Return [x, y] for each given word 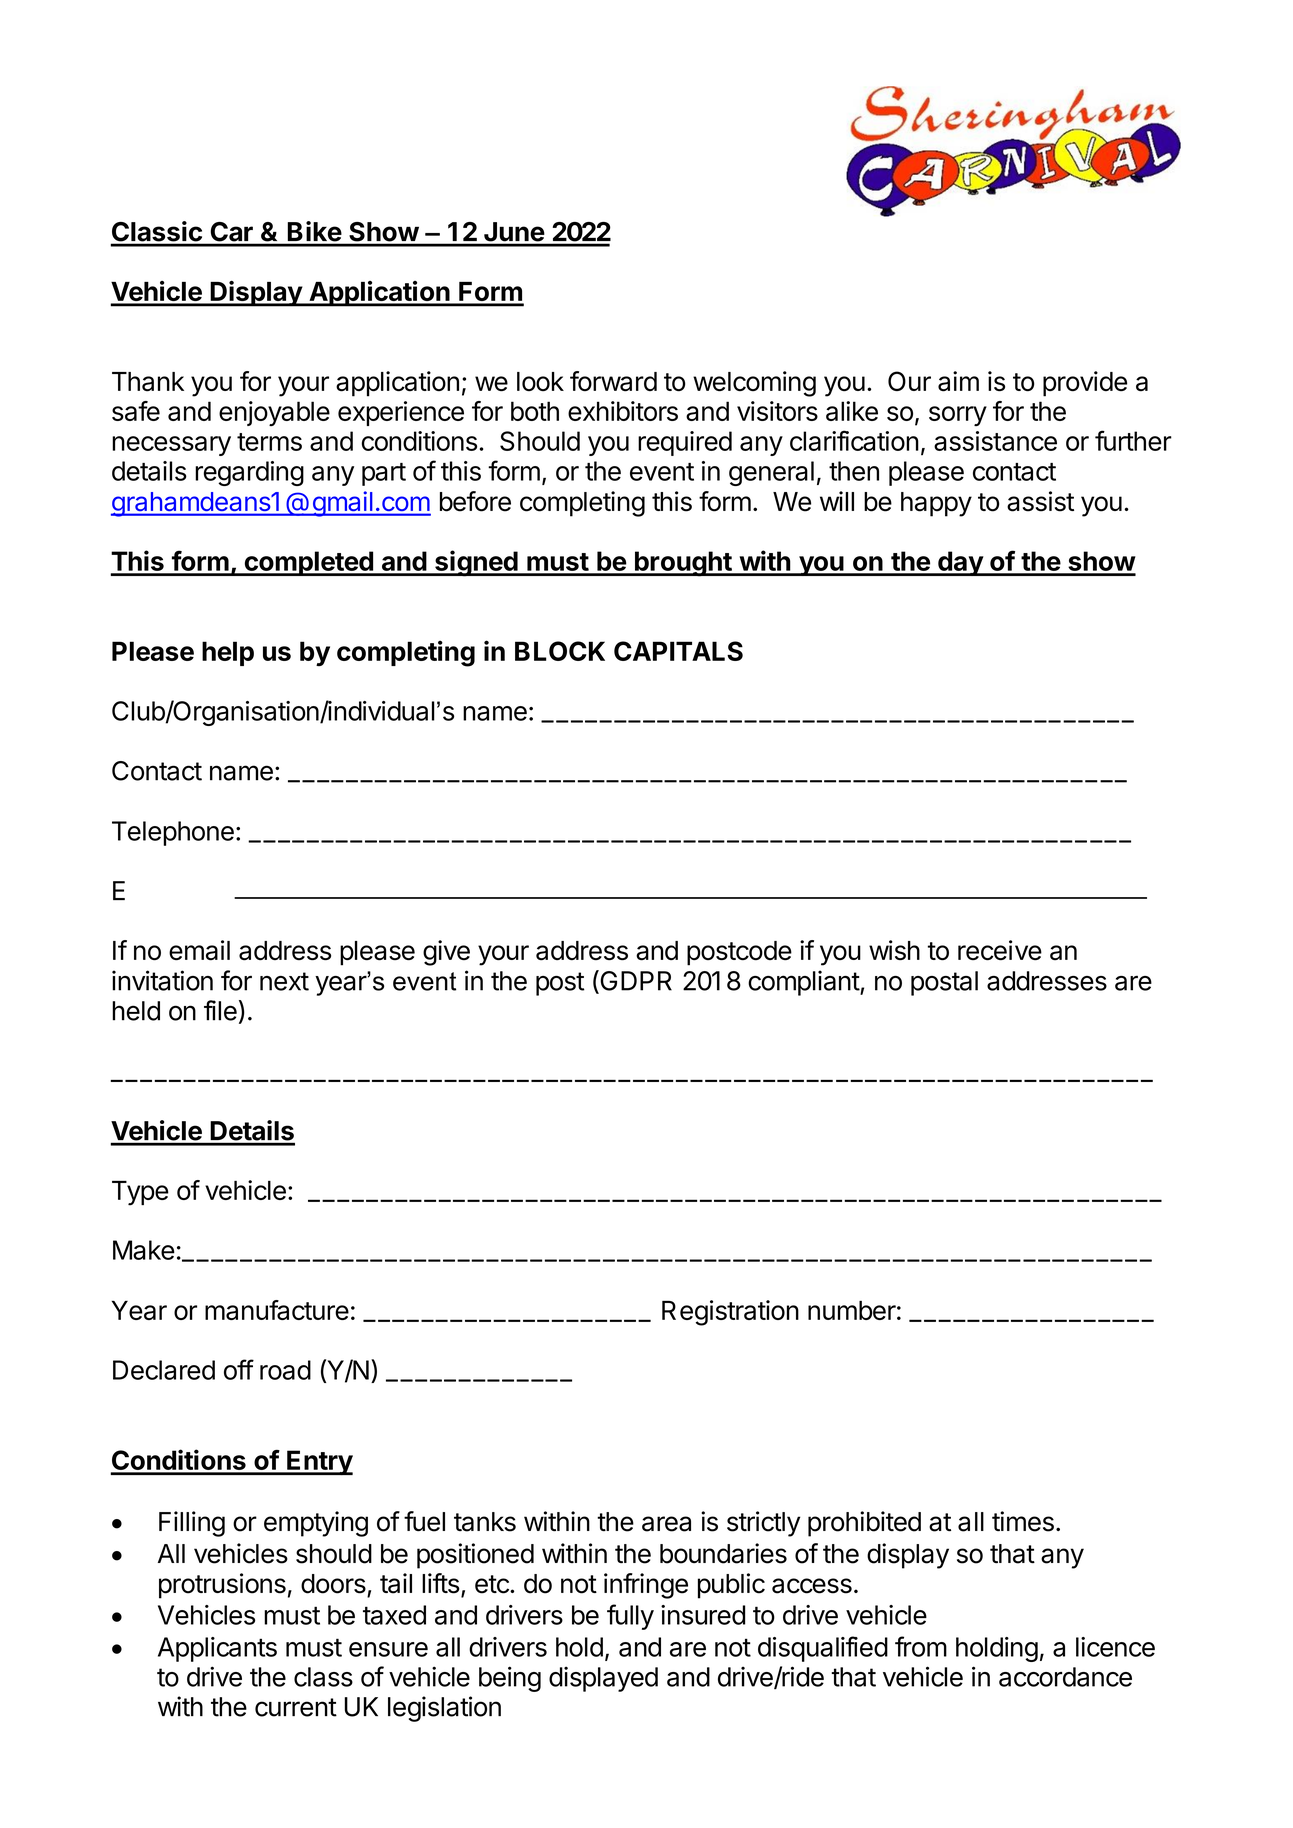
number [852, 1310]
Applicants [217, 1649]
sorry [958, 416]
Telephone [173, 833]
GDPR [635, 981]
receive [1000, 950]
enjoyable [274, 413]
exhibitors [623, 411]
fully [630, 1617]
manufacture [277, 1310]
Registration [730, 1313]
